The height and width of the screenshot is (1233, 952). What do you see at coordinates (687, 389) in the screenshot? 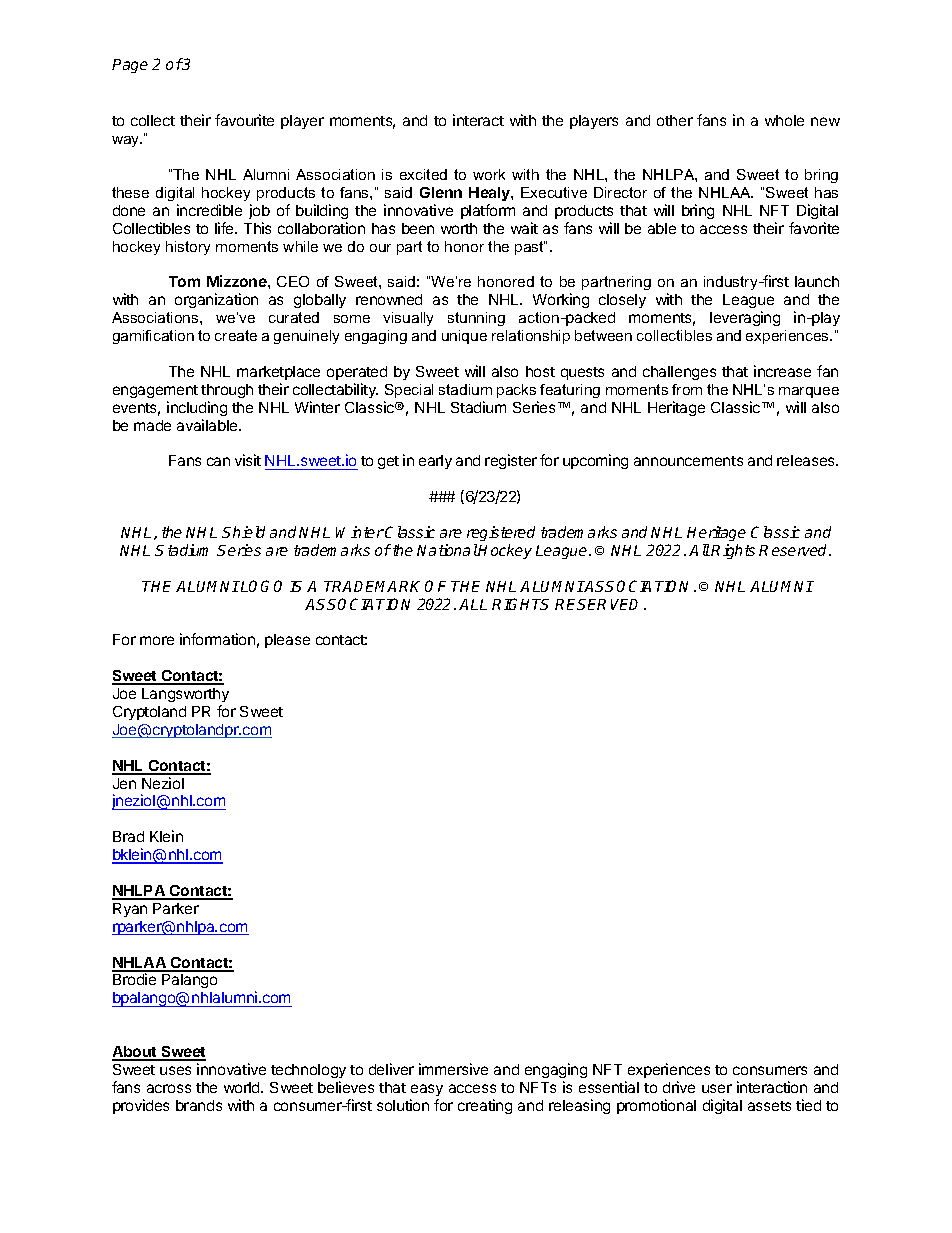
I see `from` at bounding box center [687, 389].
